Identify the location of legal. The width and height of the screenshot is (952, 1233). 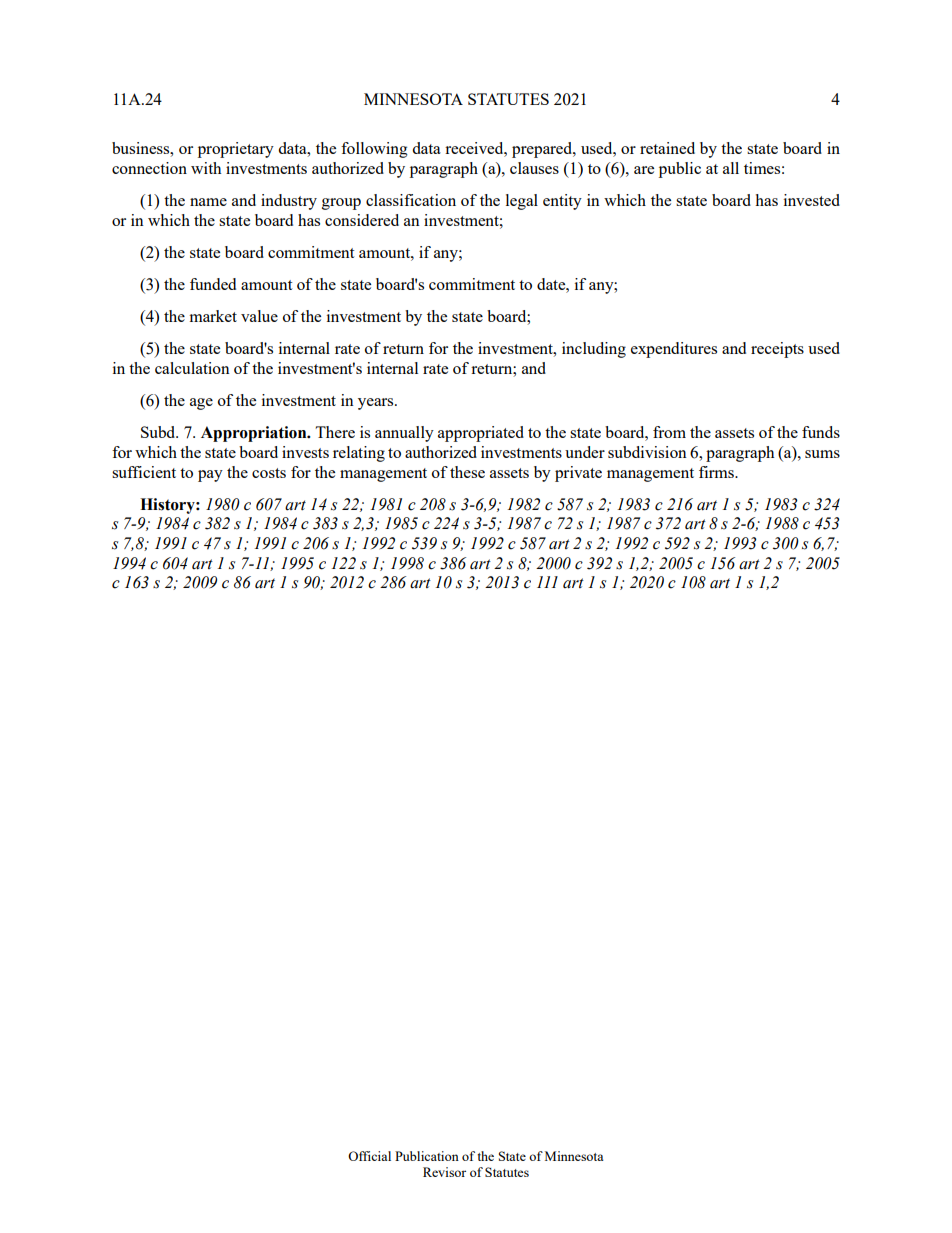
(522, 202).
